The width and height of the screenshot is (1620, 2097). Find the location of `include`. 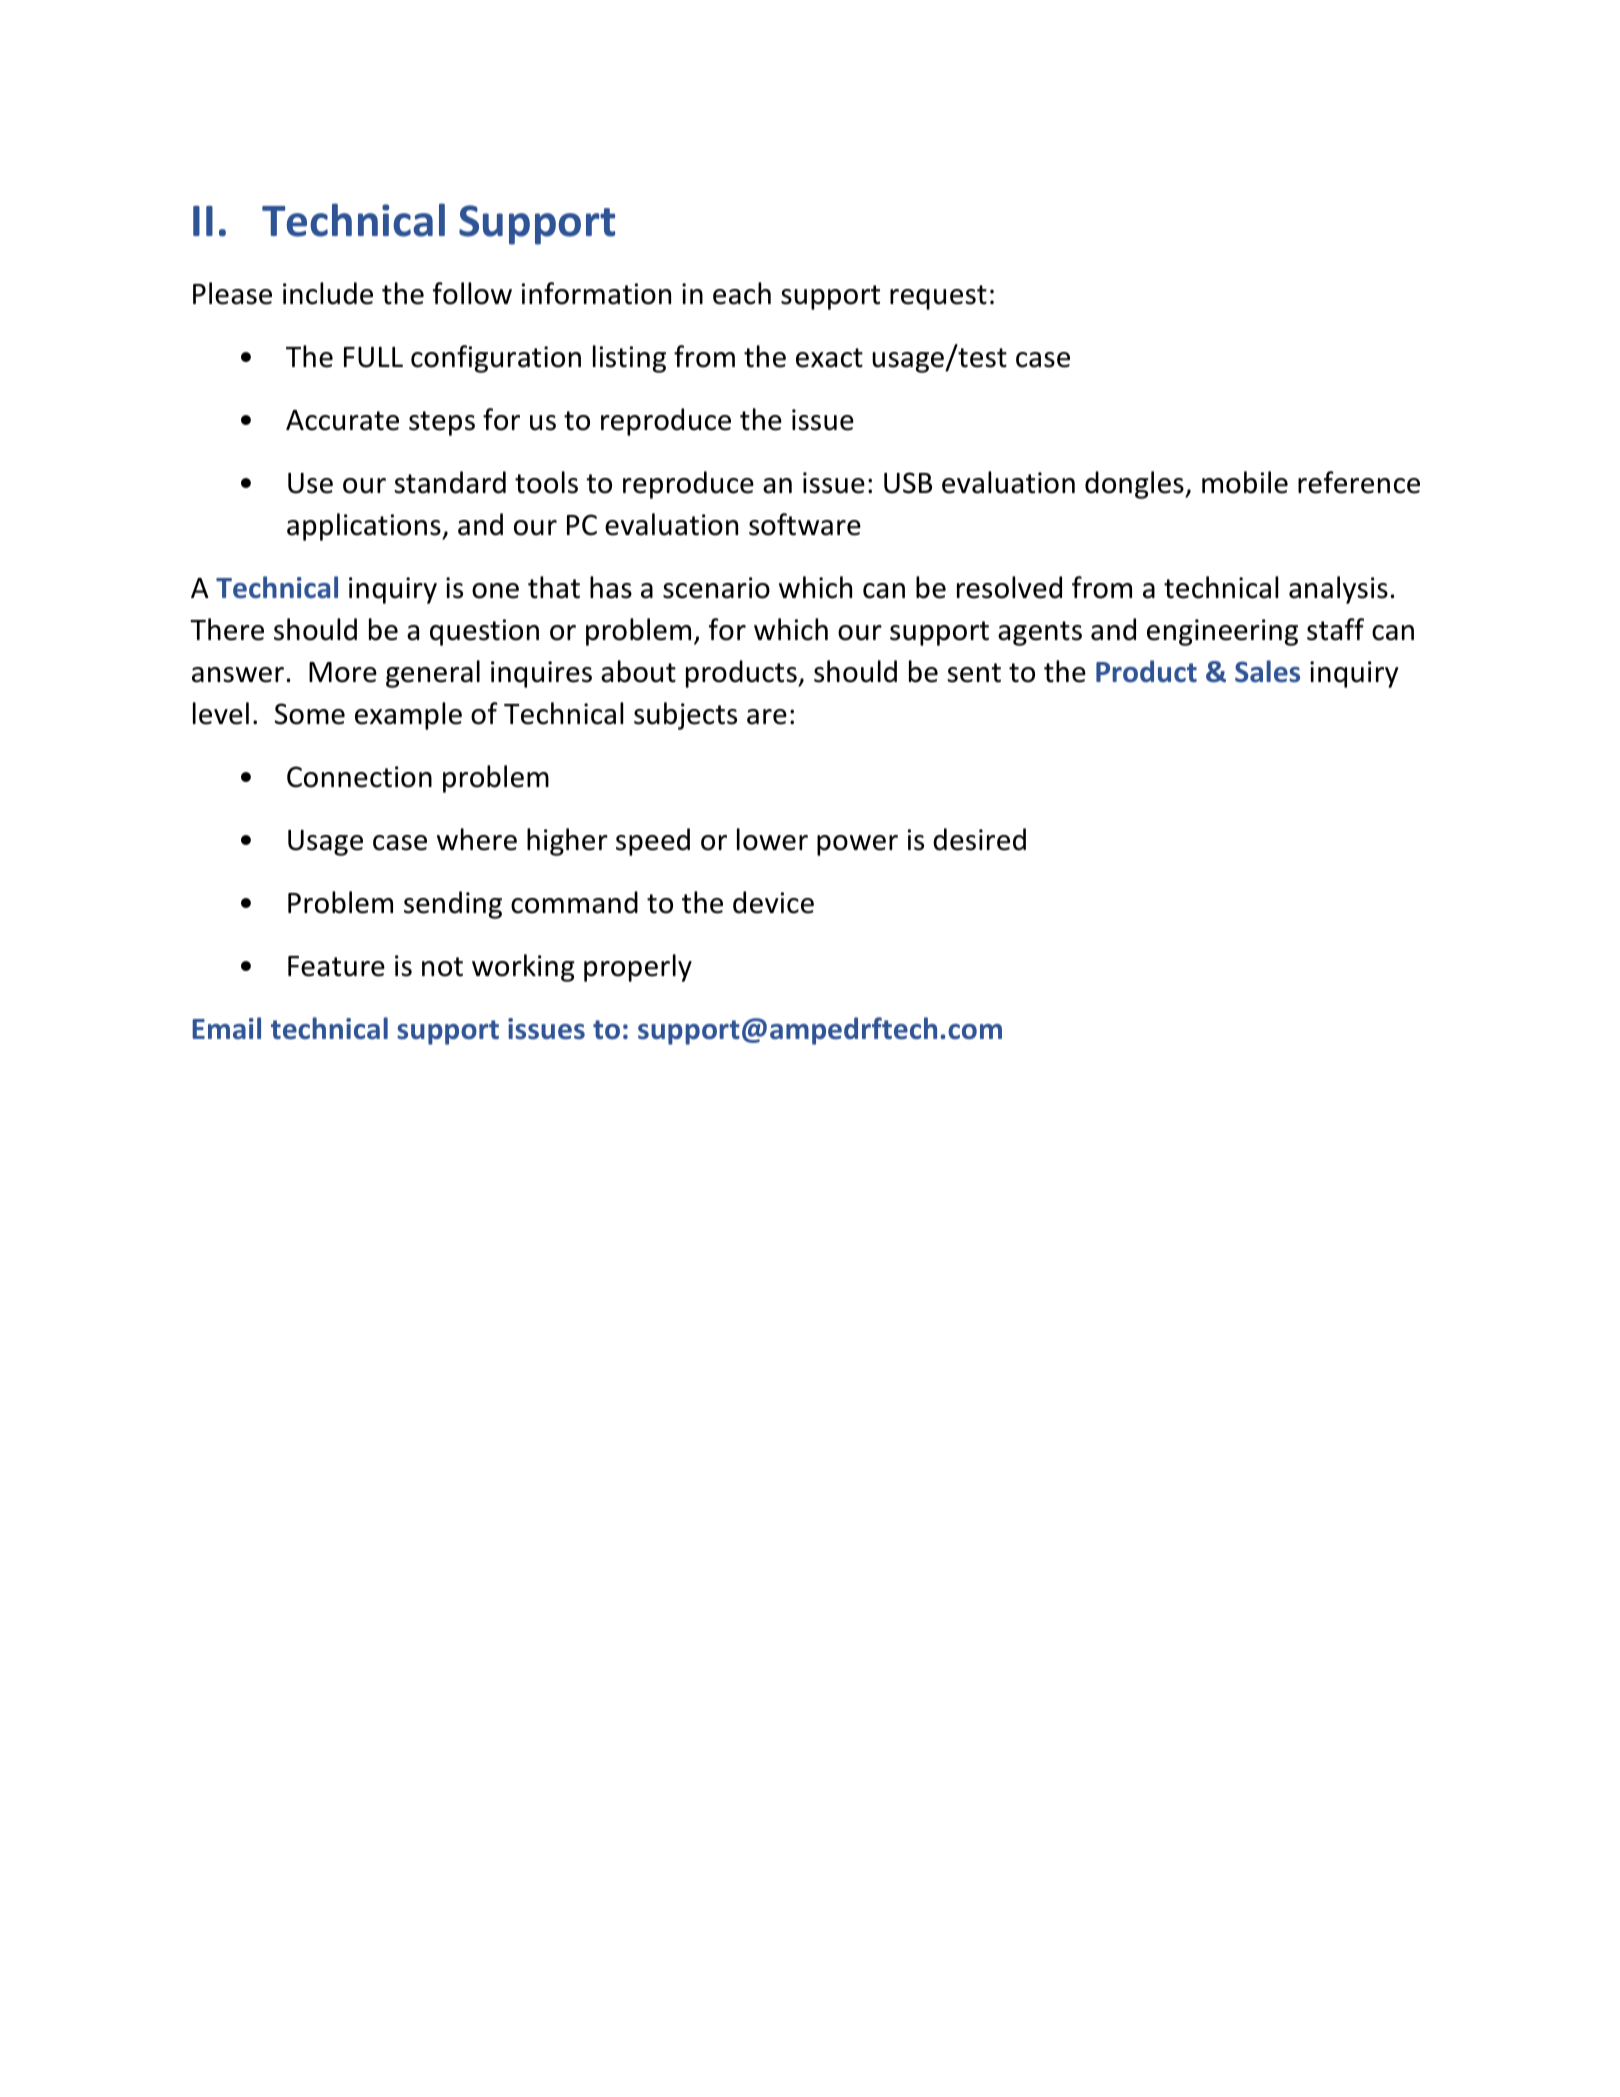

include is located at coordinates (328, 293).
